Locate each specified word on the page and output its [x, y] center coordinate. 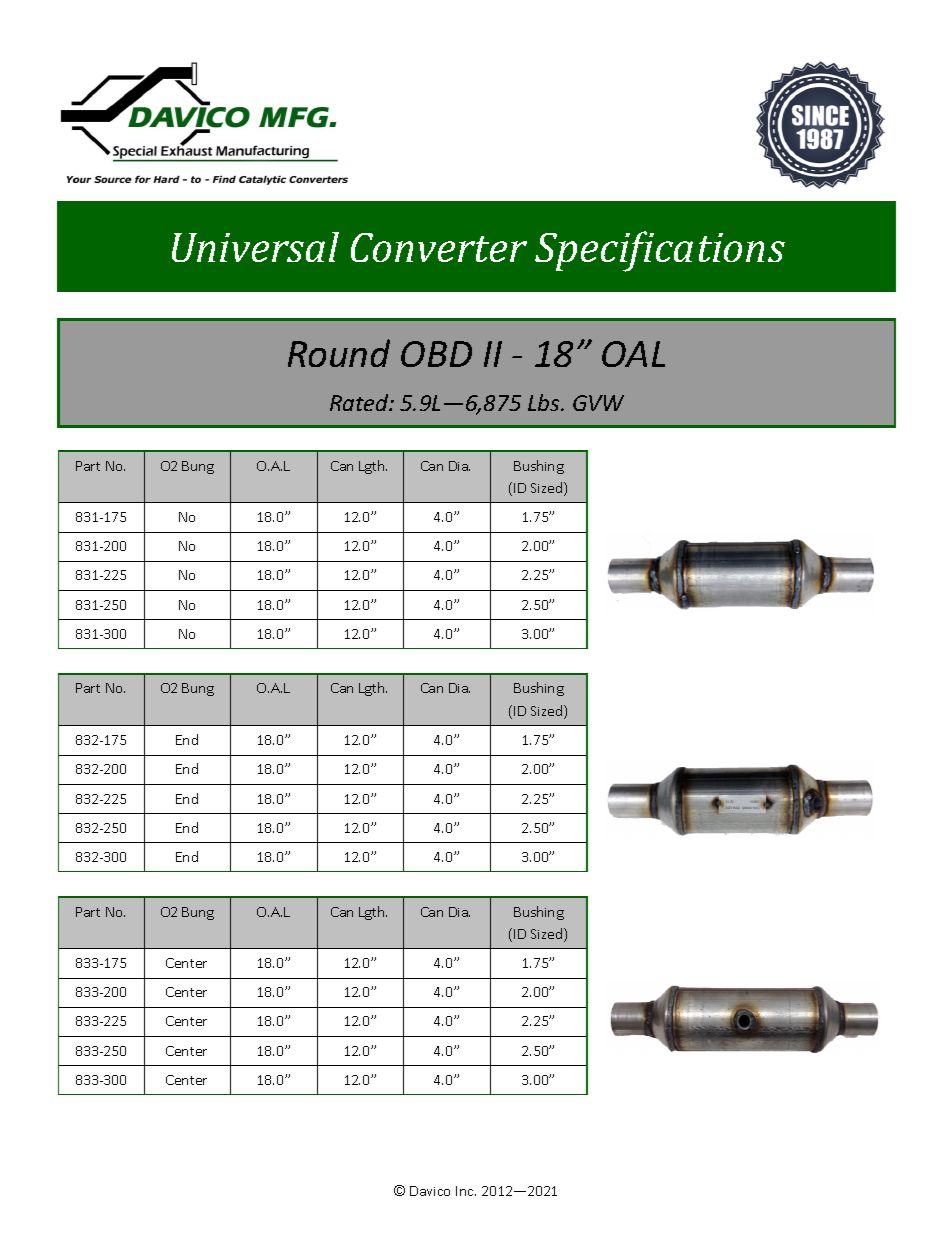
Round [339, 353]
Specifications [660, 251]
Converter [439, 247]
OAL [633, 354]
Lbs [545, 402]
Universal [255, 247]
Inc [466, 1191]
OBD [436, 354]
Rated [360, 402]
